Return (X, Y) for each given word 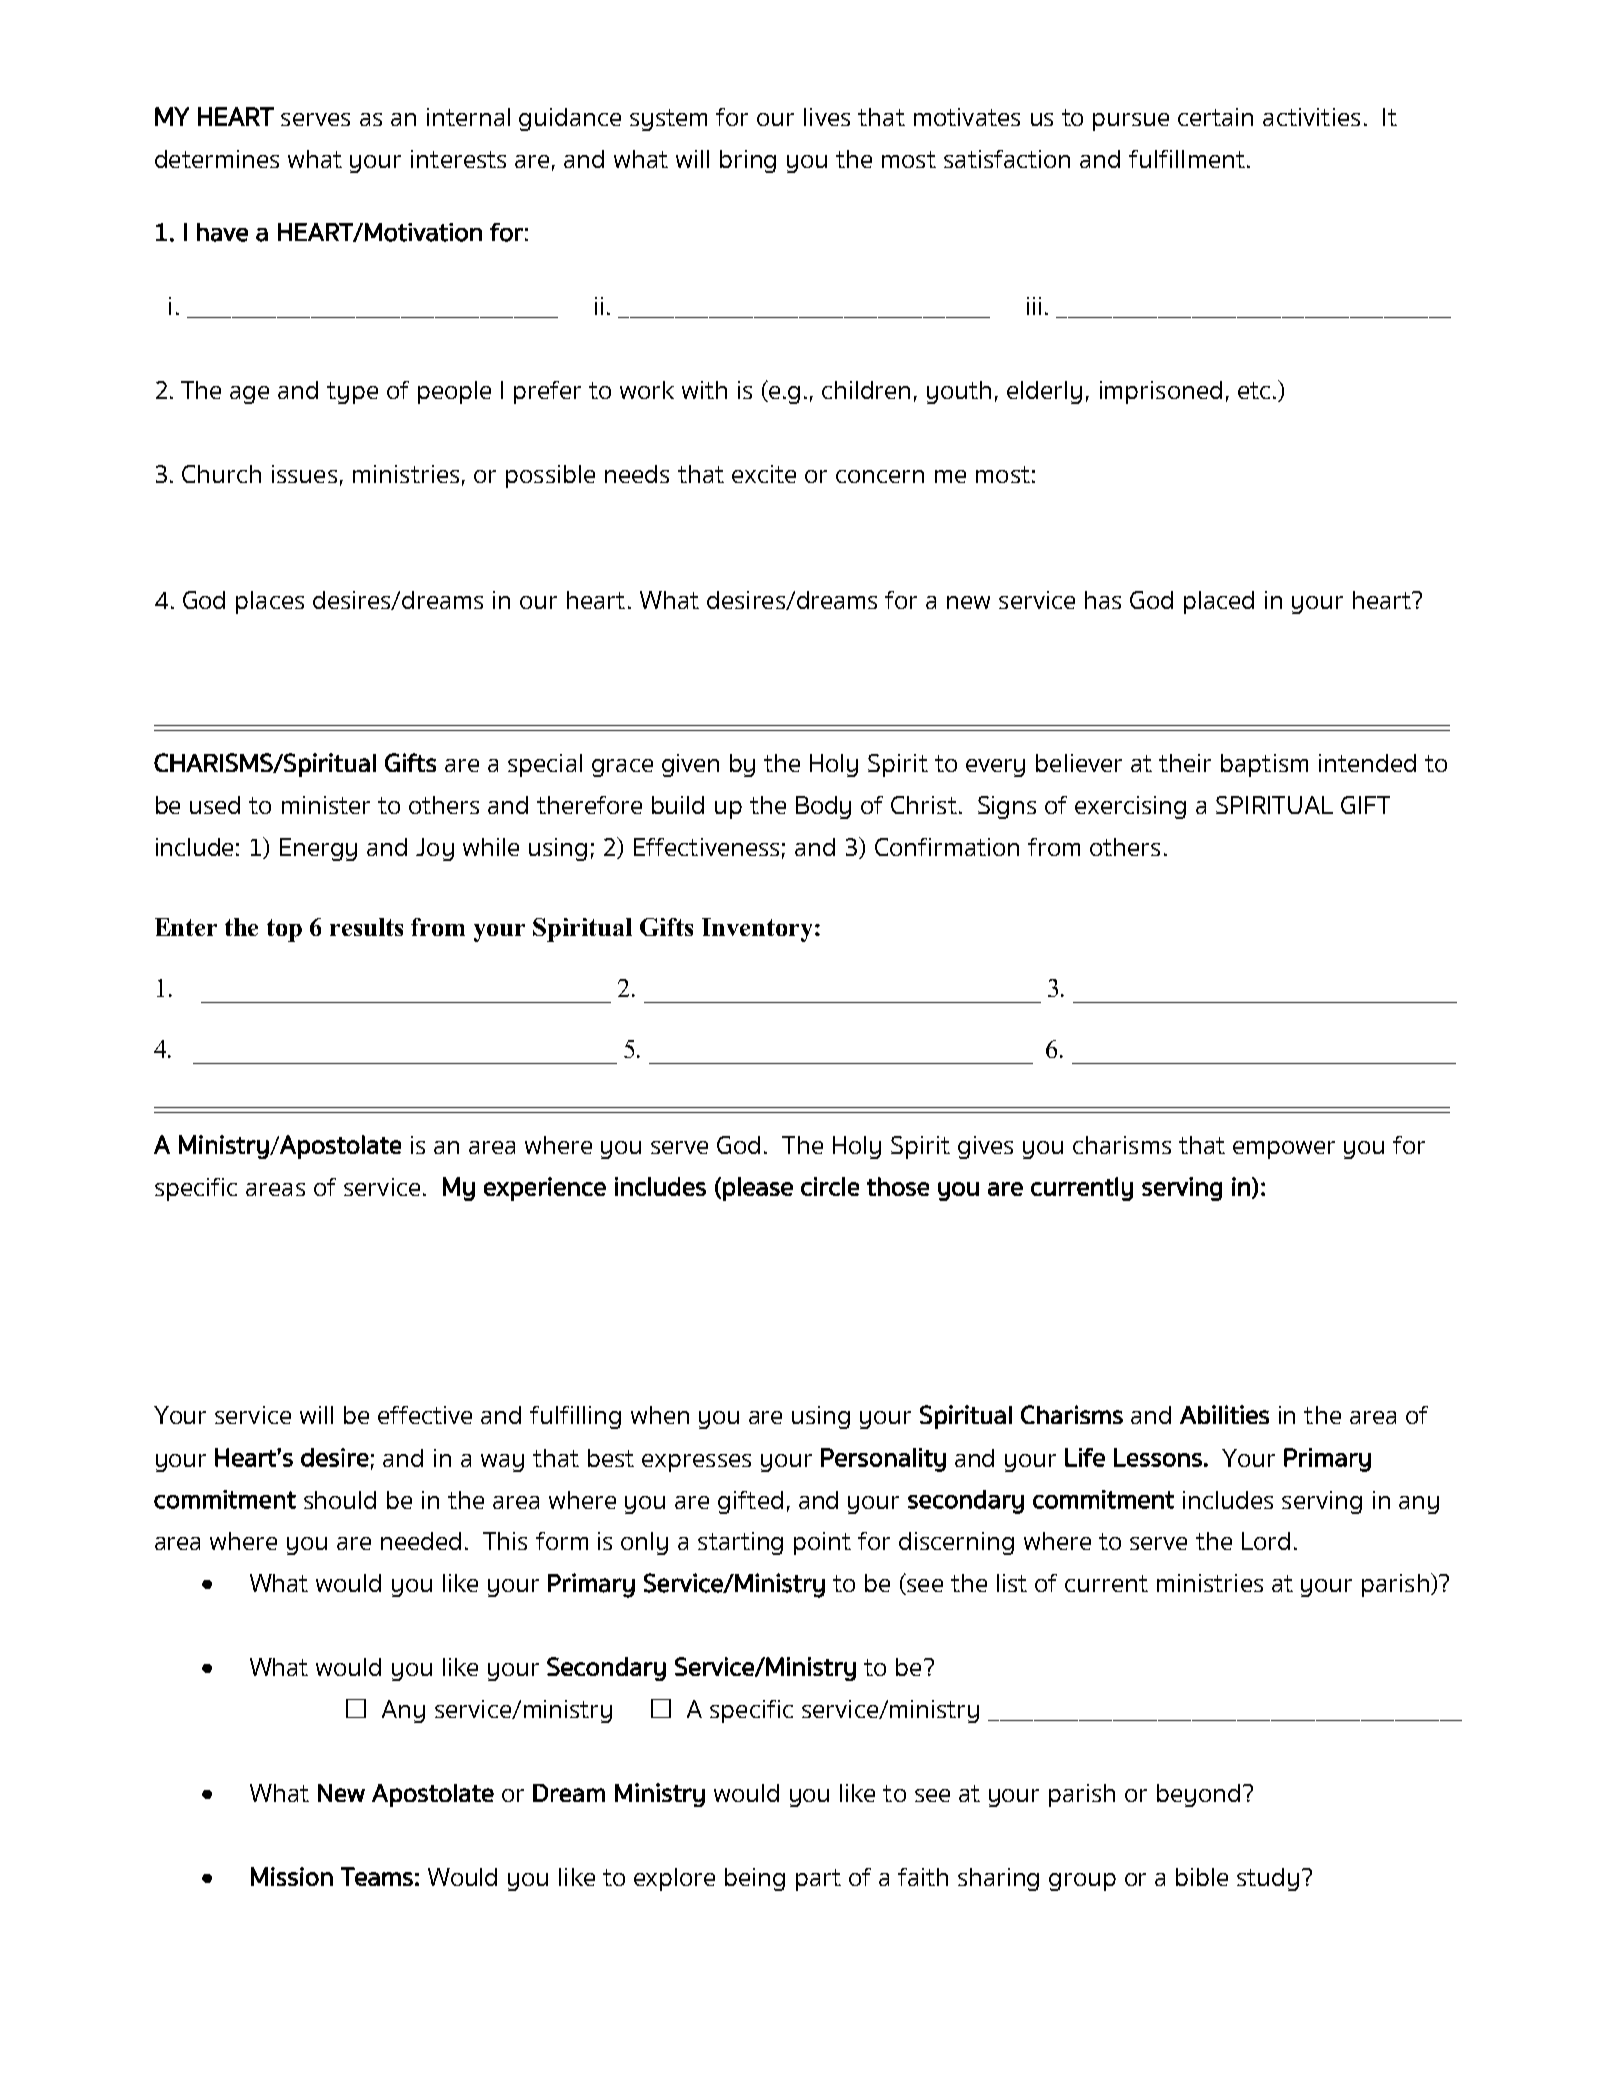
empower (1284, 1150)
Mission (292, 1876)
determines (217, 159)
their (1185, 763)
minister (326, 805)
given (690, 765)
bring (748, 161)
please (758, 1189)
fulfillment (1187, 159)
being (755, 1879)
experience (545, 1189)
